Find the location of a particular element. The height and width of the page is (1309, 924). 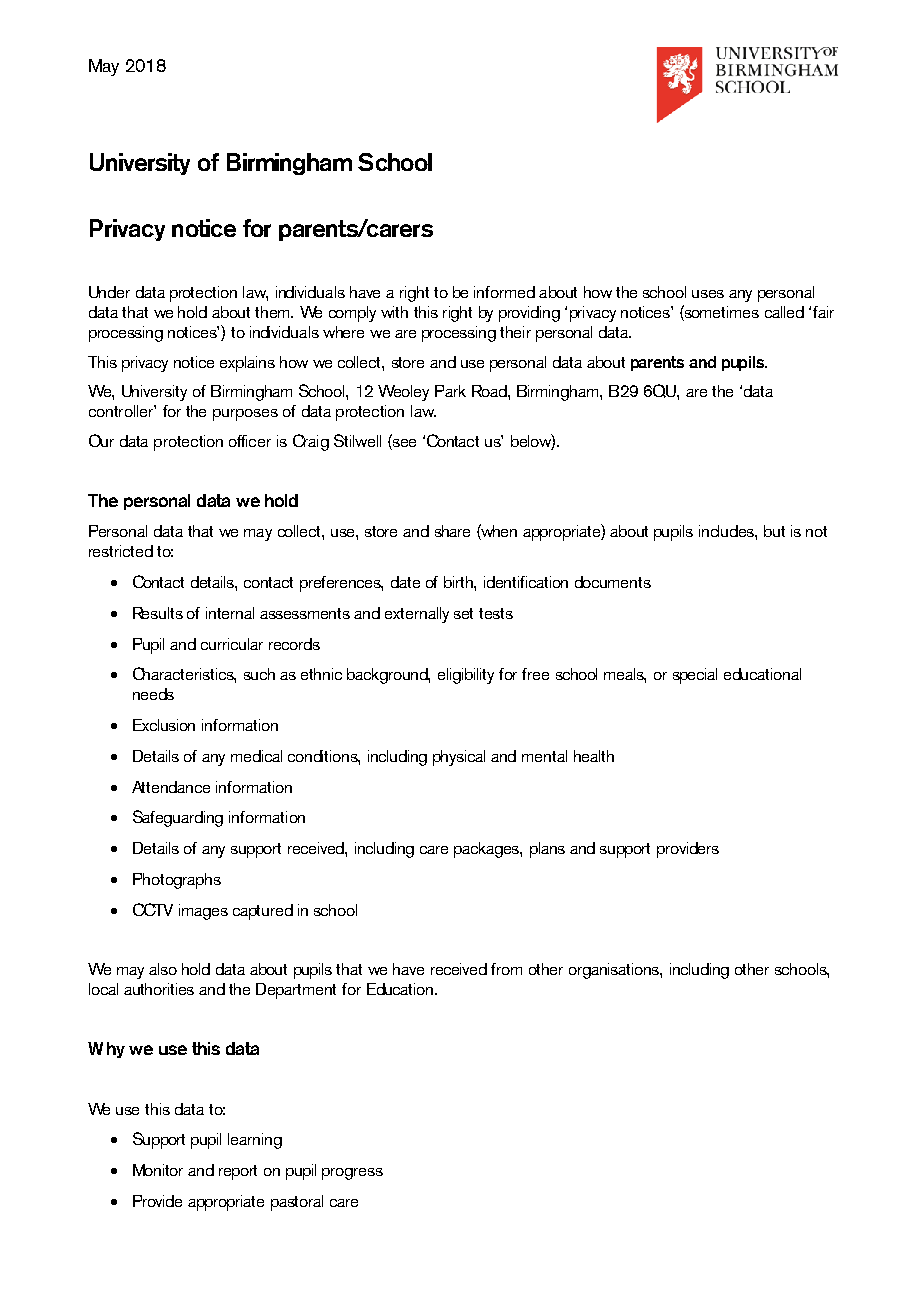

Monitor is located at coordinates (158, 1170).
